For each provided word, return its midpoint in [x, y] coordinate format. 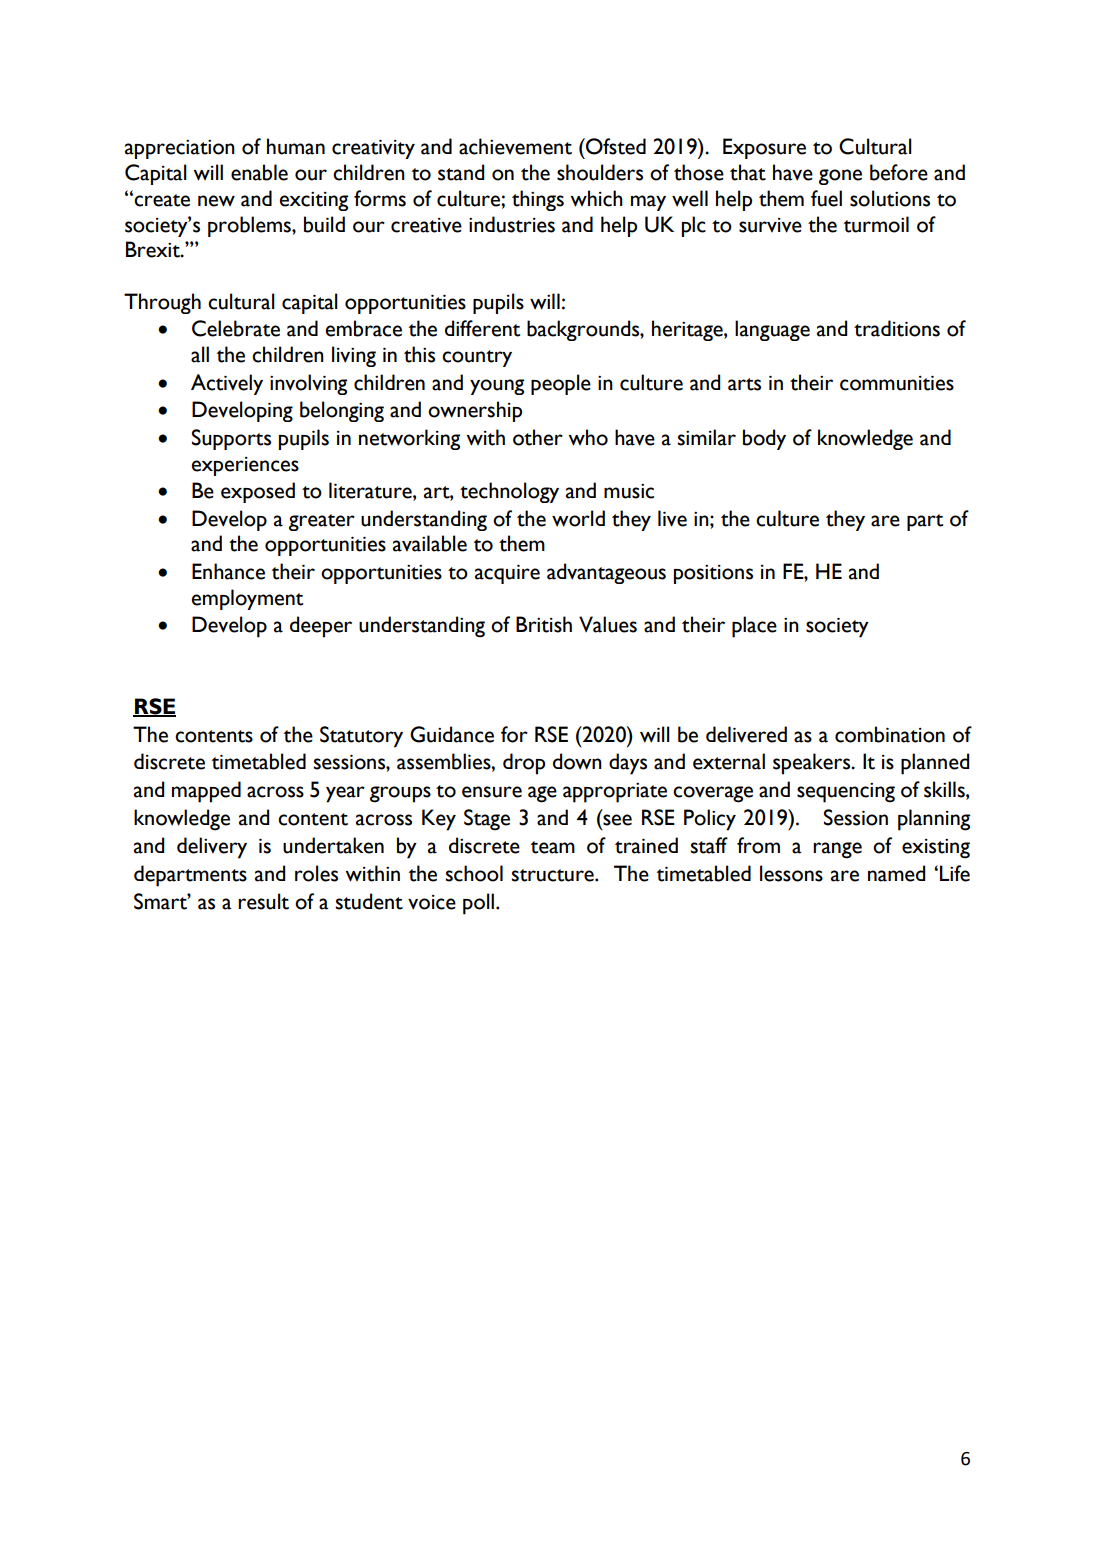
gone [840, 177]
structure [553, 875]
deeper [321, 627]
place [754, 627]
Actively [227, 384]
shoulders [600, 172]
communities [897, 383]
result [263, 901]
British [544, 624]
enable [259, 172]
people [561, 384]
